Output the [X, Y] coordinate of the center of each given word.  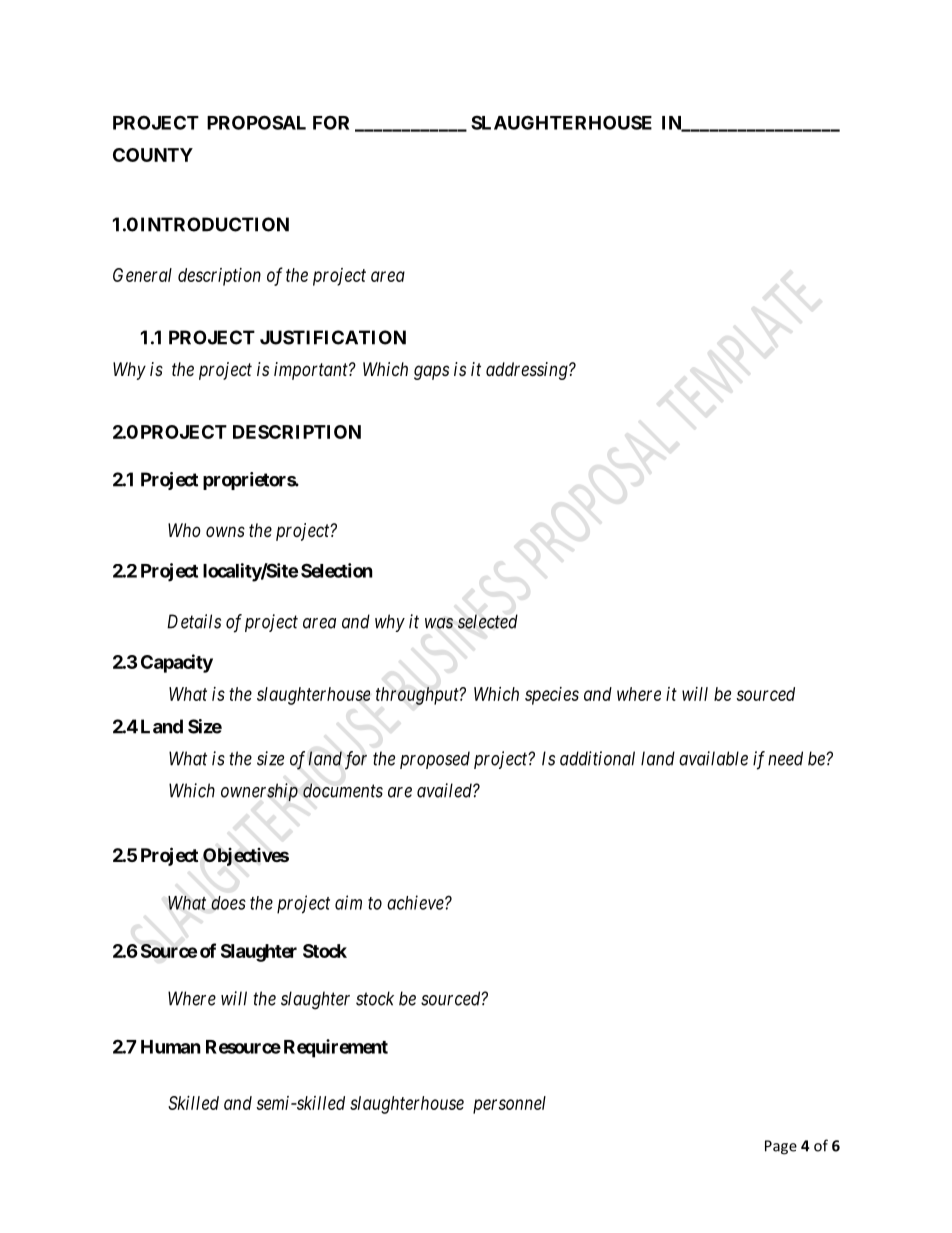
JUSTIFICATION [333, 337]
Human [171, 1047]
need [785, 758]
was [439, 623]
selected [488, 621]
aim [348, 902]
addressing [528, 371]
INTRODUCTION [215, 224]
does [228, 903]
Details [194, 621]
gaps [431, 372]
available [713, 758]
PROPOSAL [256, 122]
